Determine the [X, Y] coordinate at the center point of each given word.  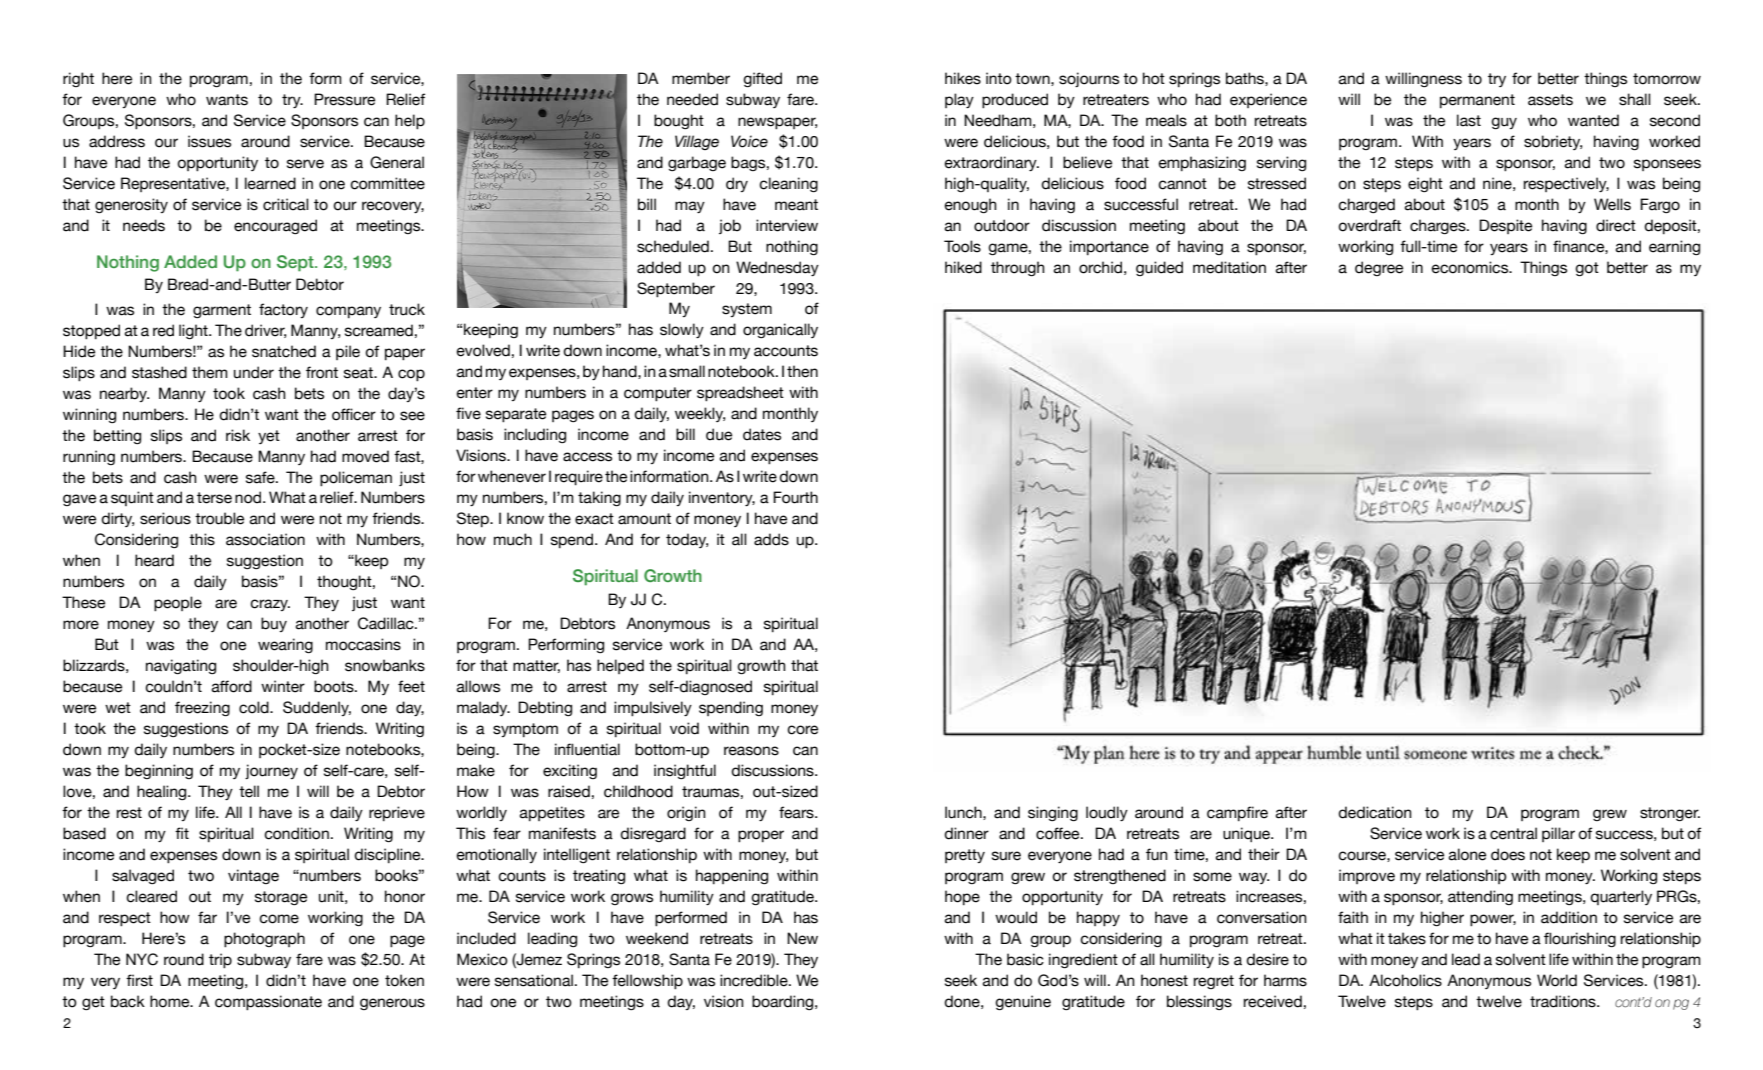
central [1513, 833]
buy [274, 624]
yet [269, 437]
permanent [1477, 101]
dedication [1375, 812]
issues [209, 141]
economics [1471, 267]
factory [283, 310]
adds [771, 539]
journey [271, 771]
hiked [963, 267]
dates [762, 434]
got [1587, 269]
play [959, 101]
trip [220, 961]
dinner [966, 833]
